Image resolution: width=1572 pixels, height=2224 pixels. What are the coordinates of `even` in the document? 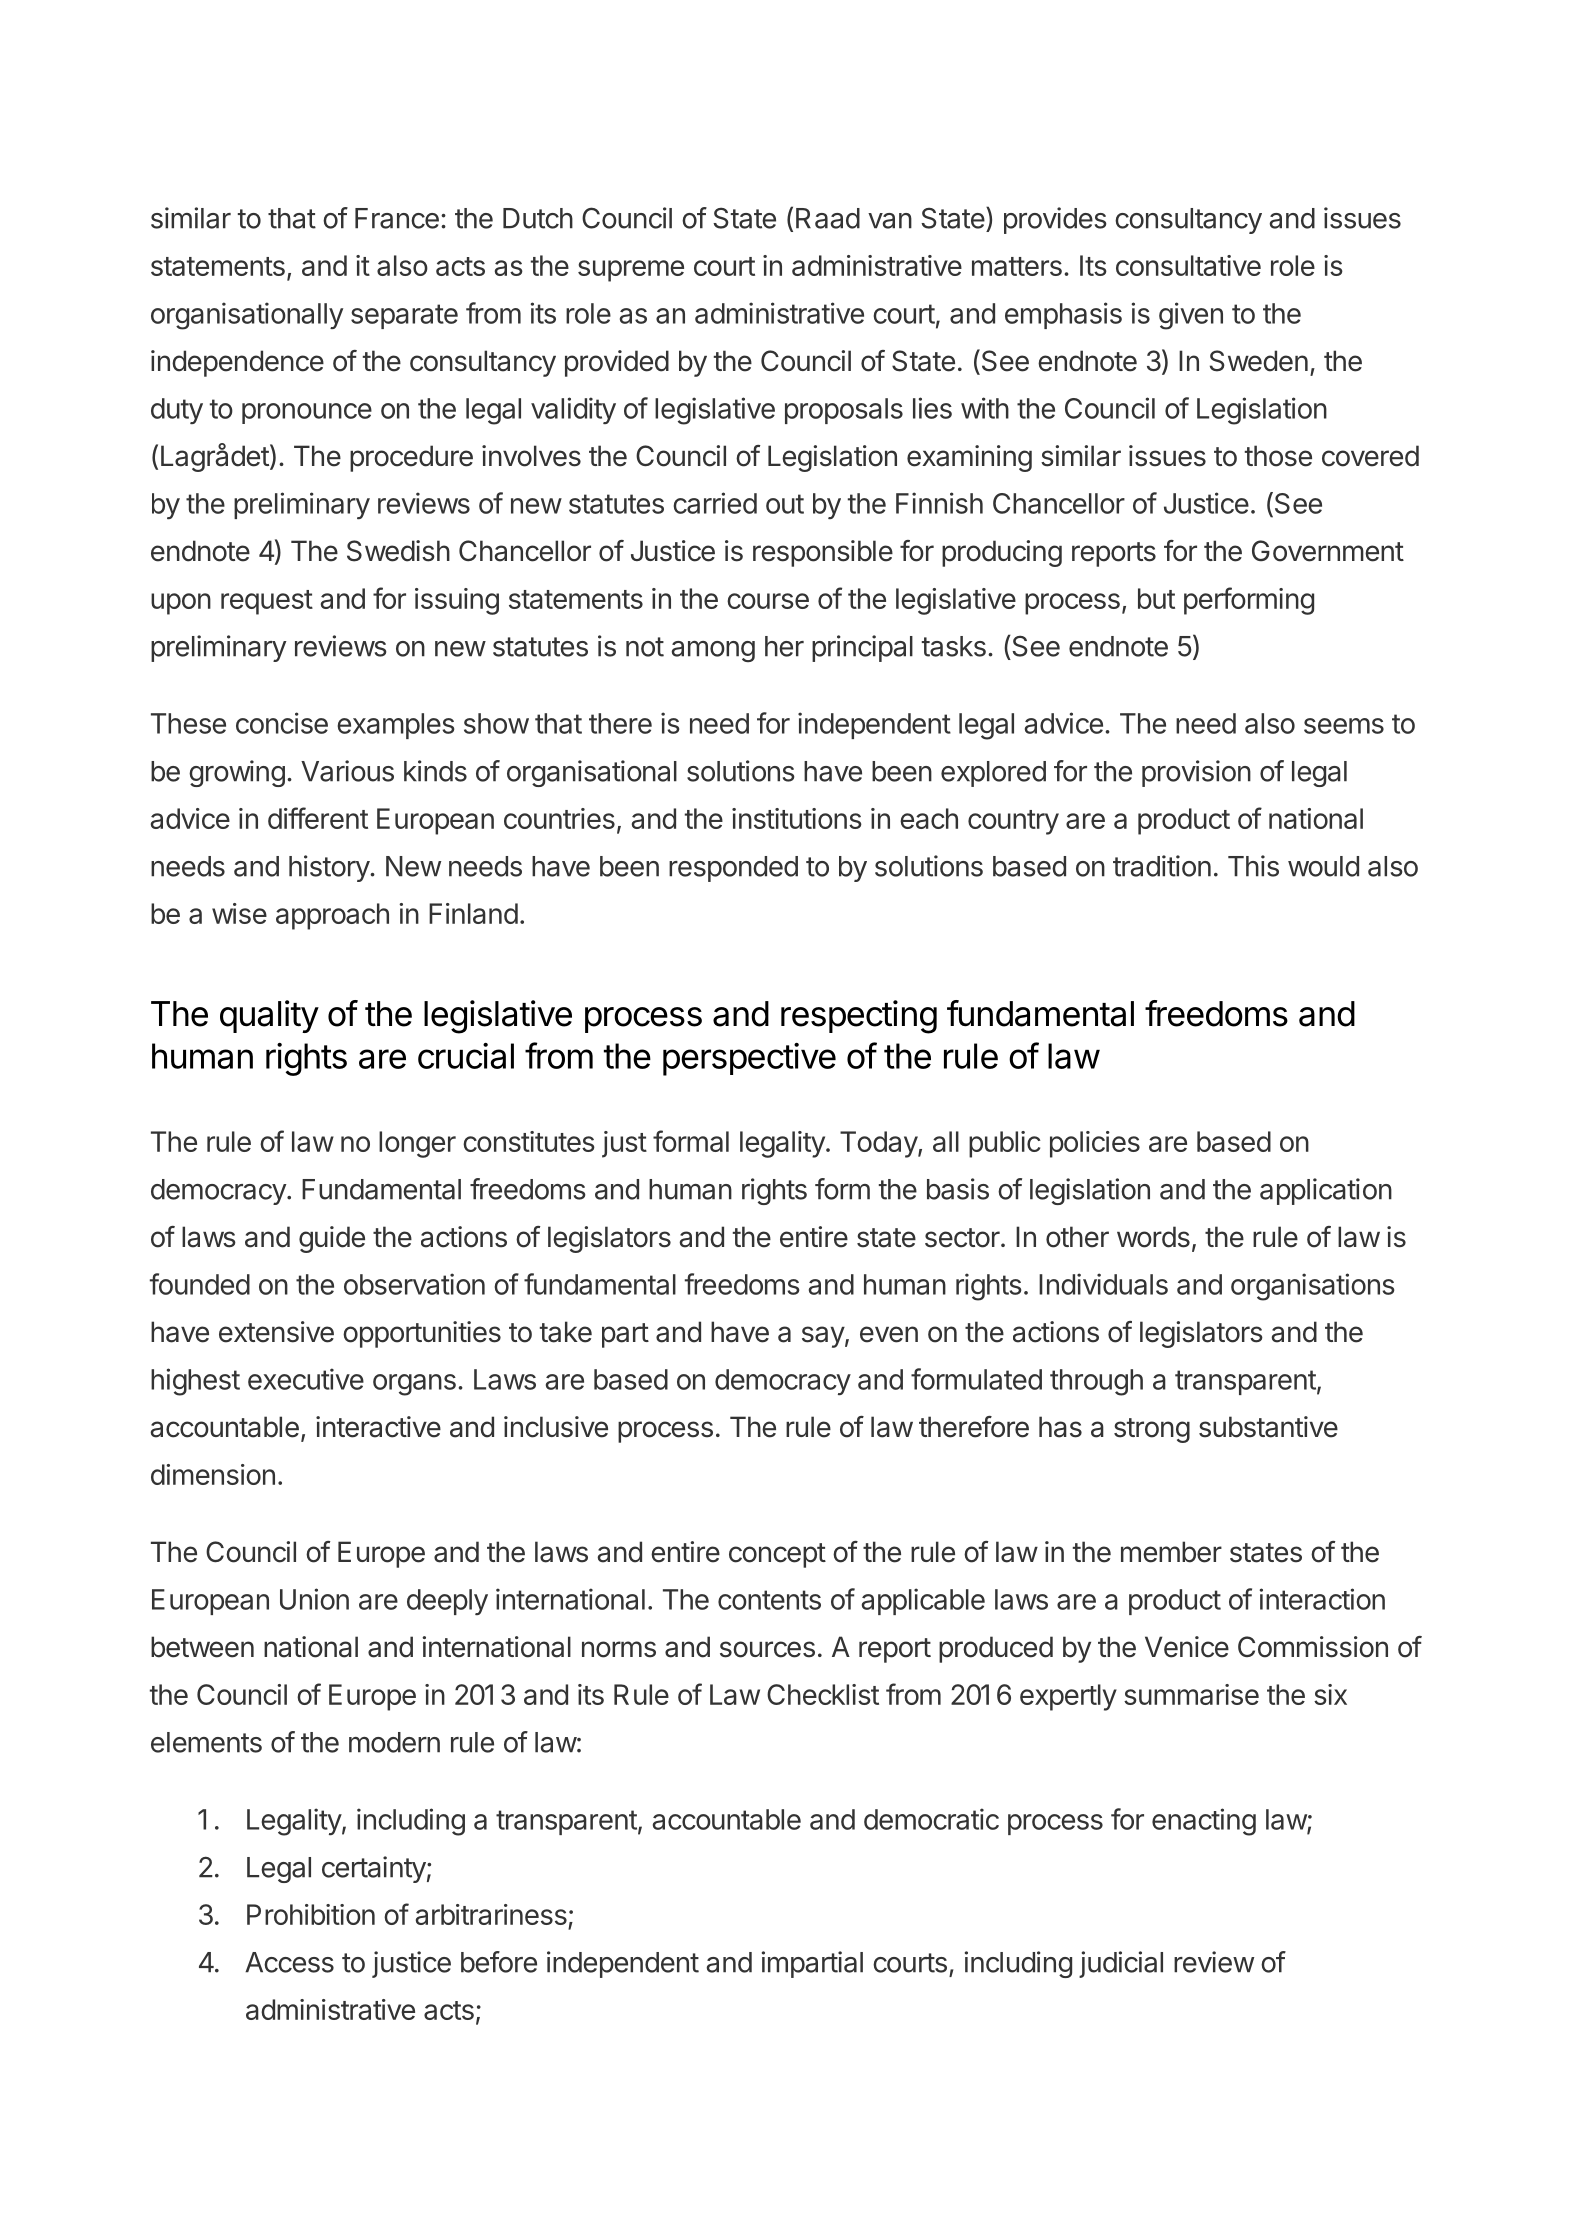 It's located at (889, 1334).
